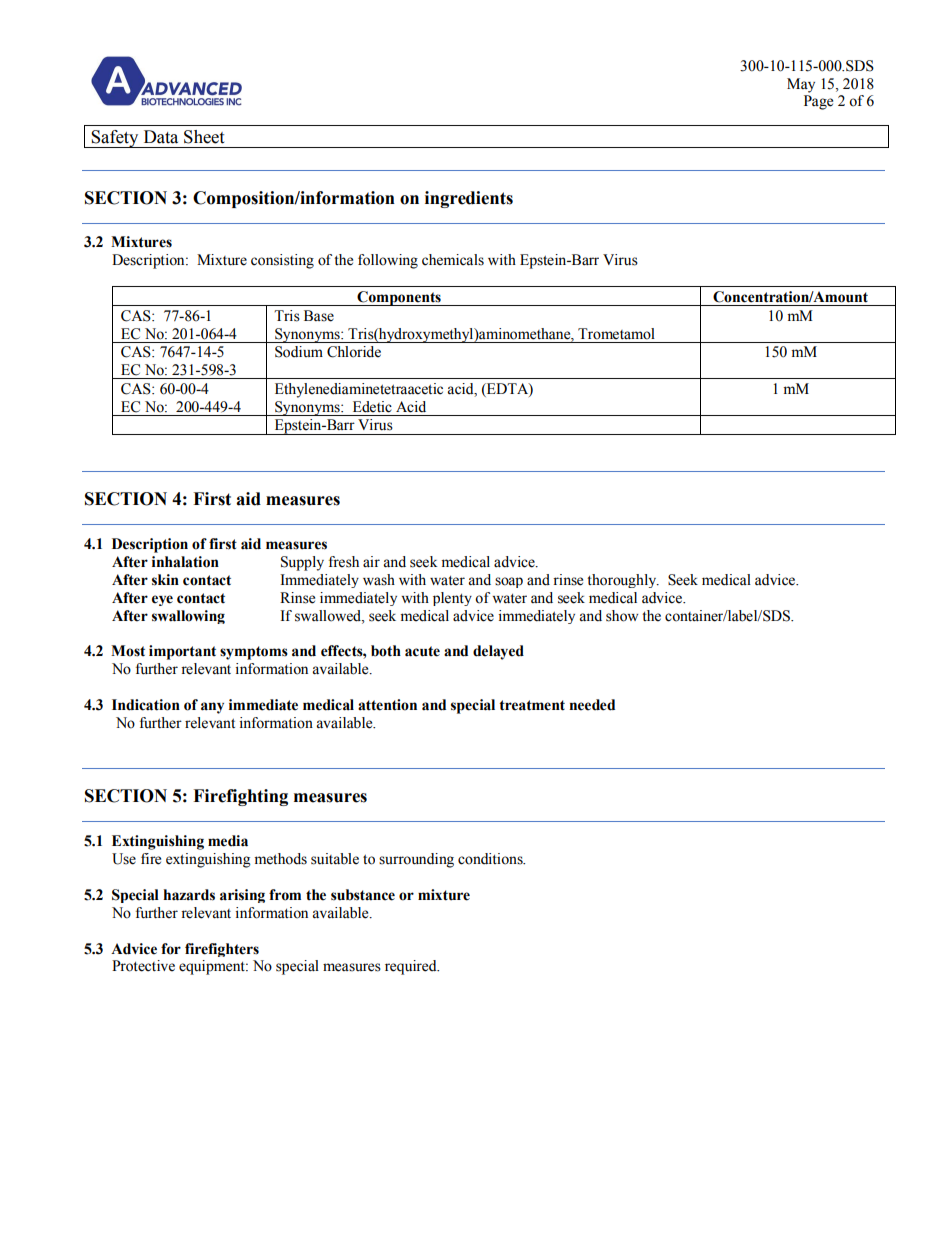  What do you see at coordinates (509, 582) in the screenshot?
I see `soap` at bounding box center [509, 582].
